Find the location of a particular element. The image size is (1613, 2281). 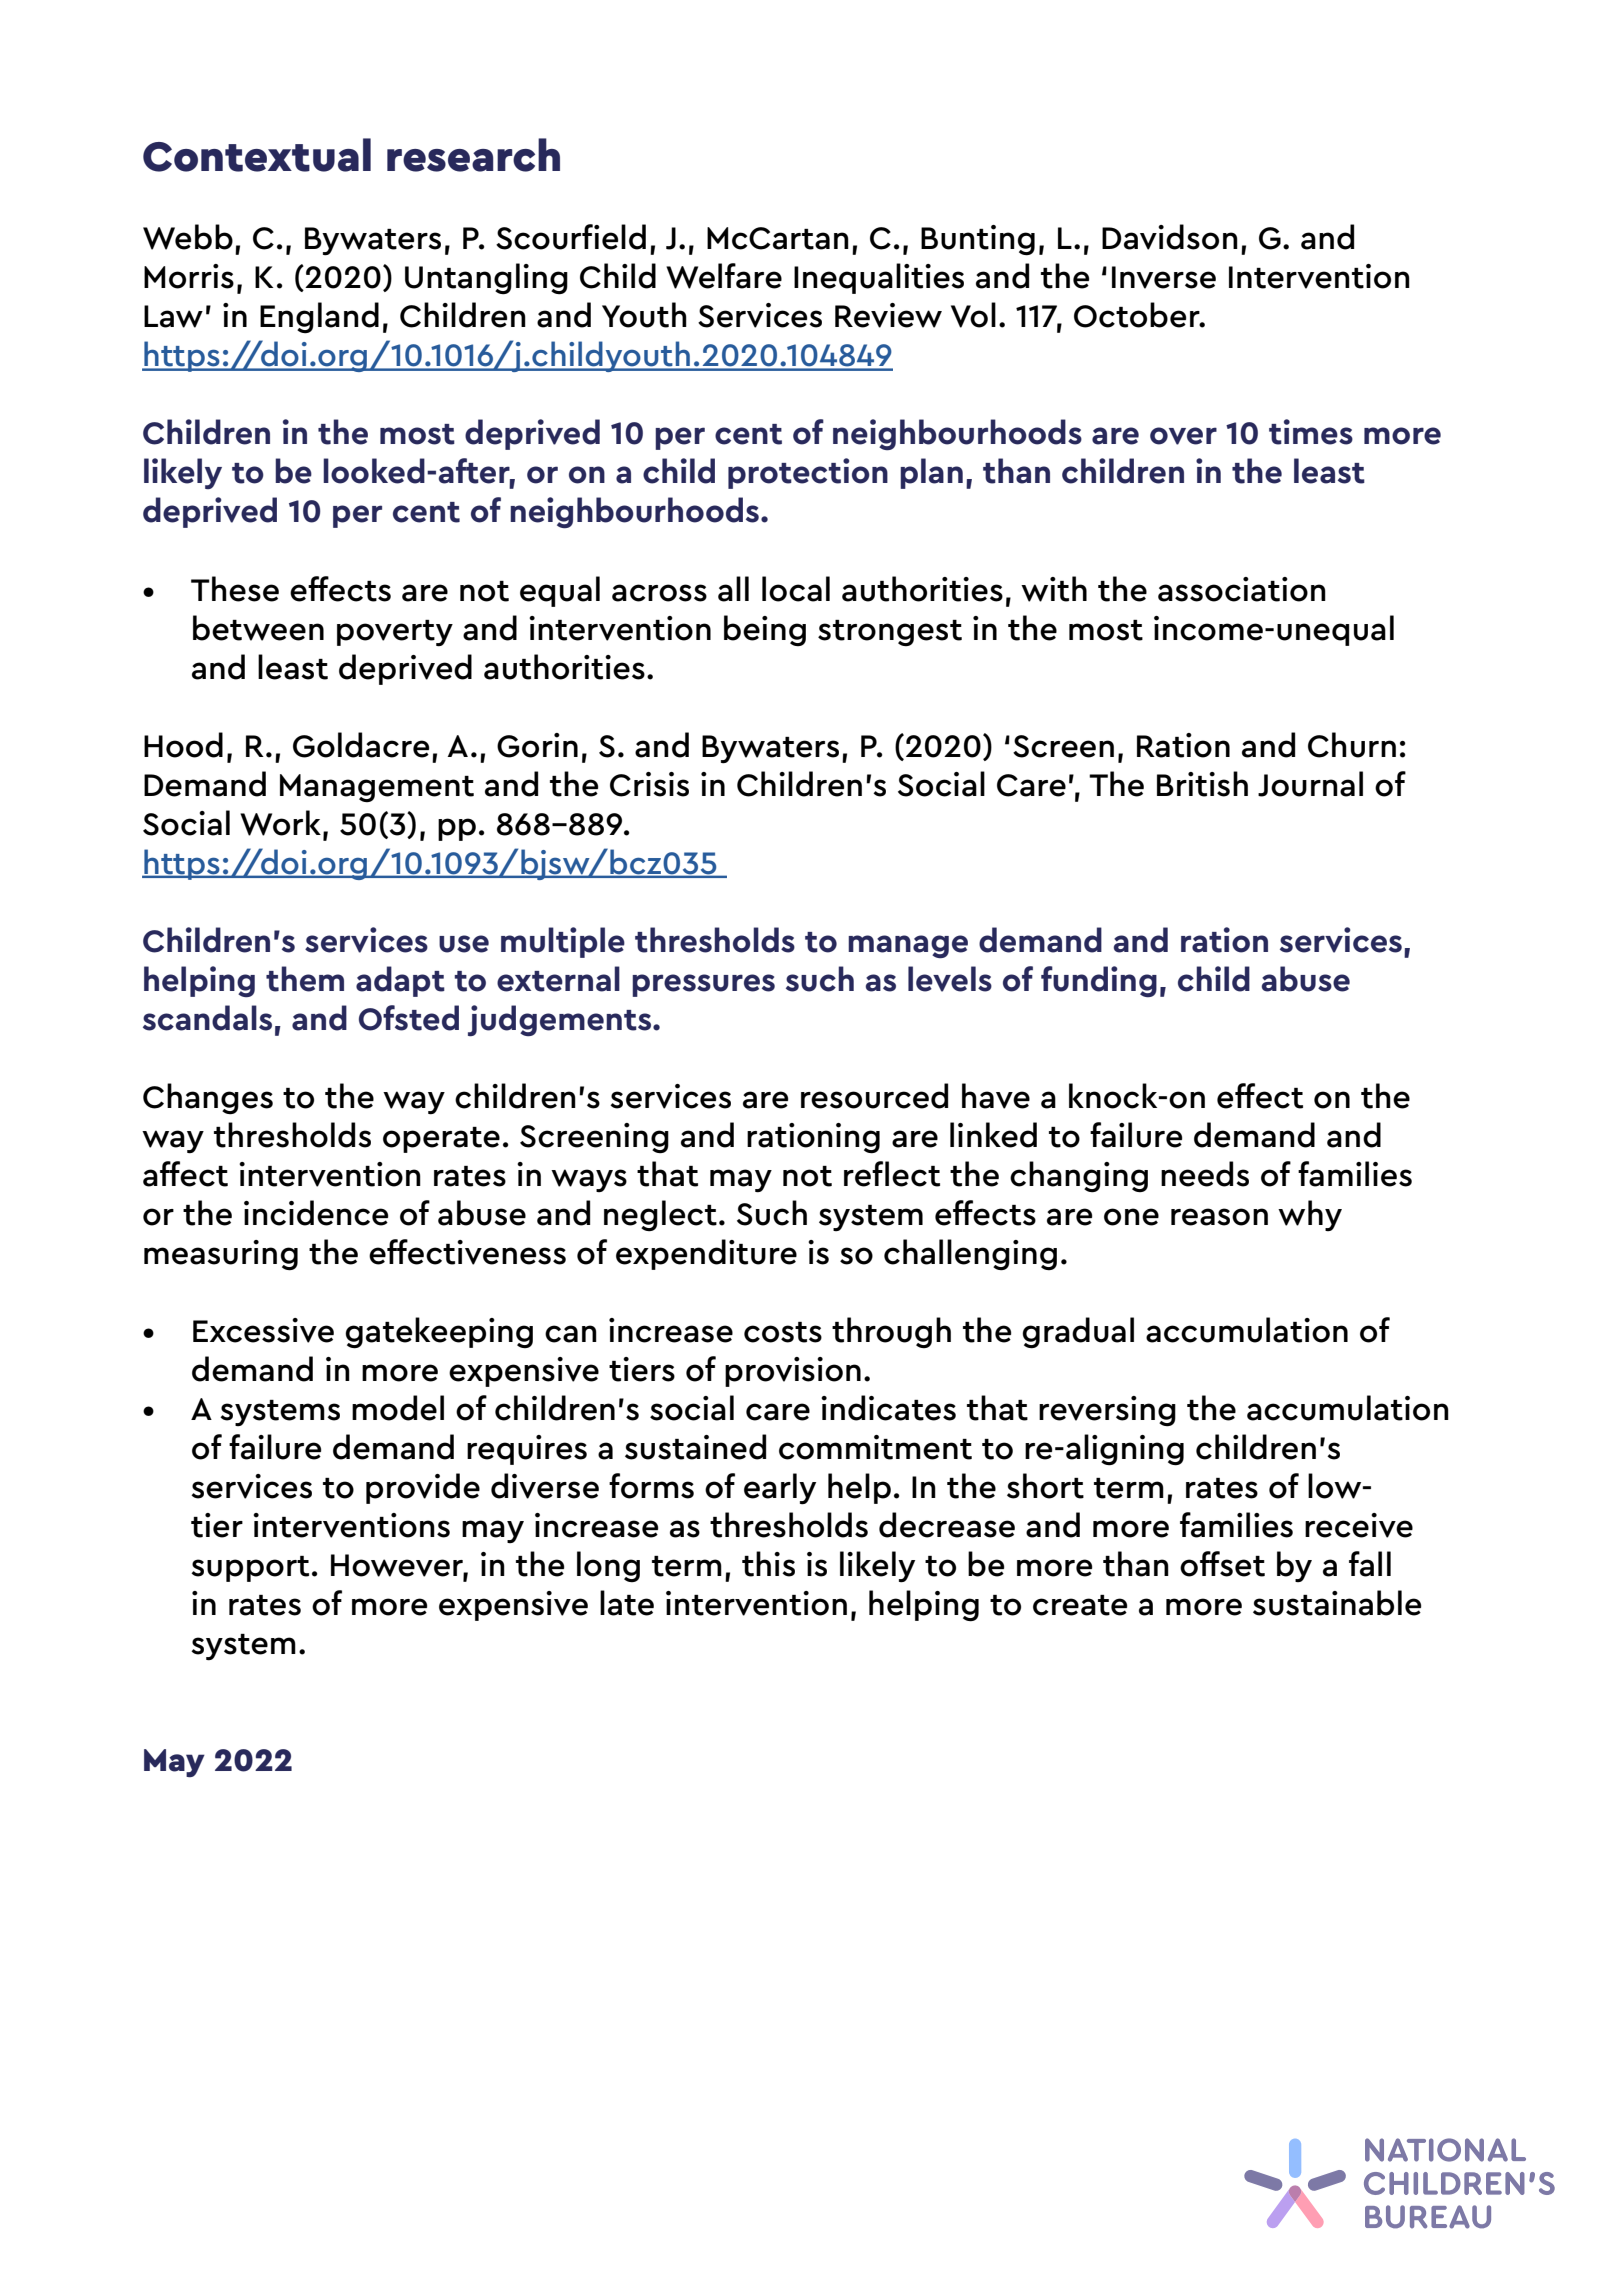

Welfare is located at coordinates (724, 276).
